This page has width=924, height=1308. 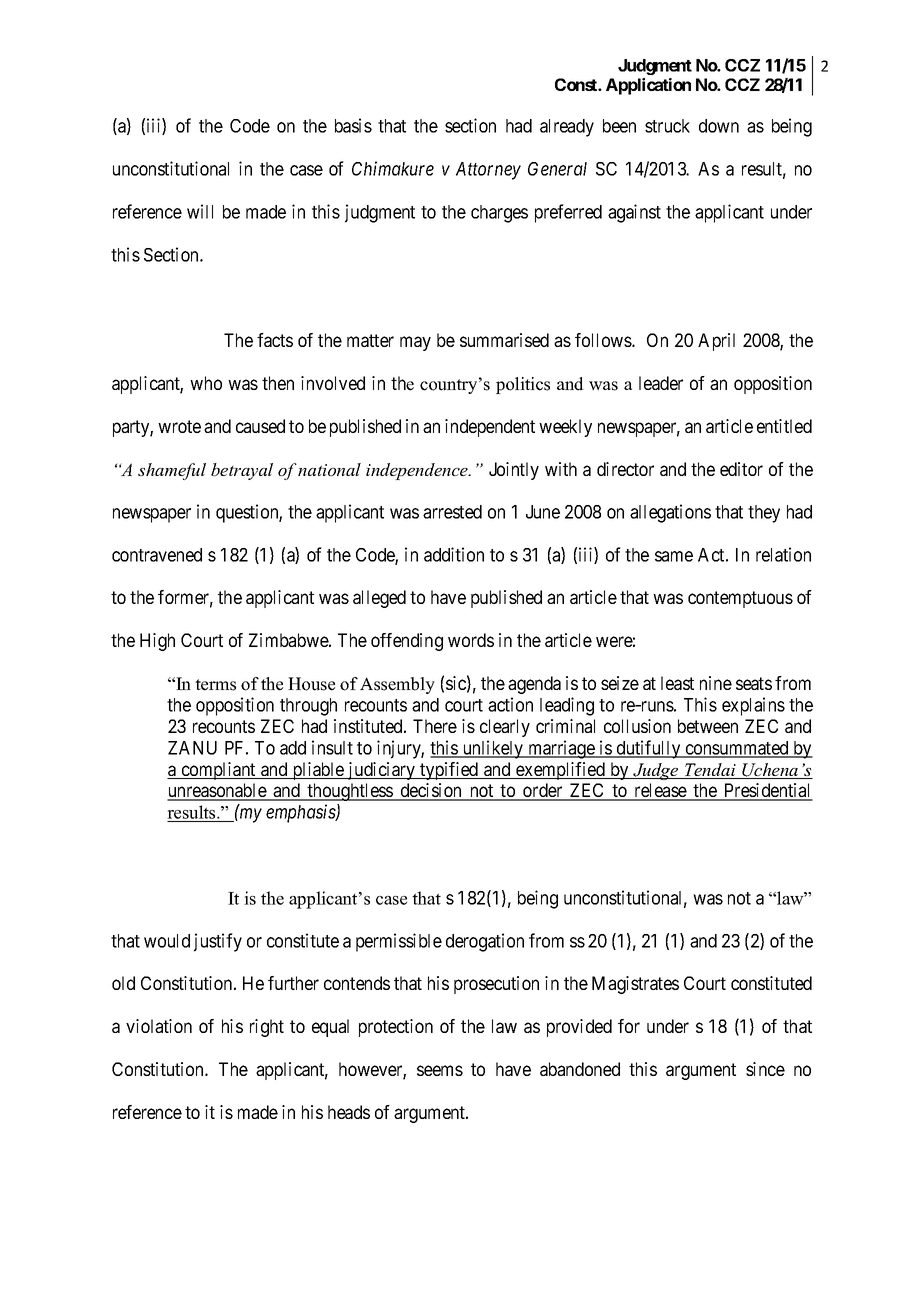 What do you see at coordinates (488, 171) in the page?
I see `Attorney` at bounding box center [488, 171].
